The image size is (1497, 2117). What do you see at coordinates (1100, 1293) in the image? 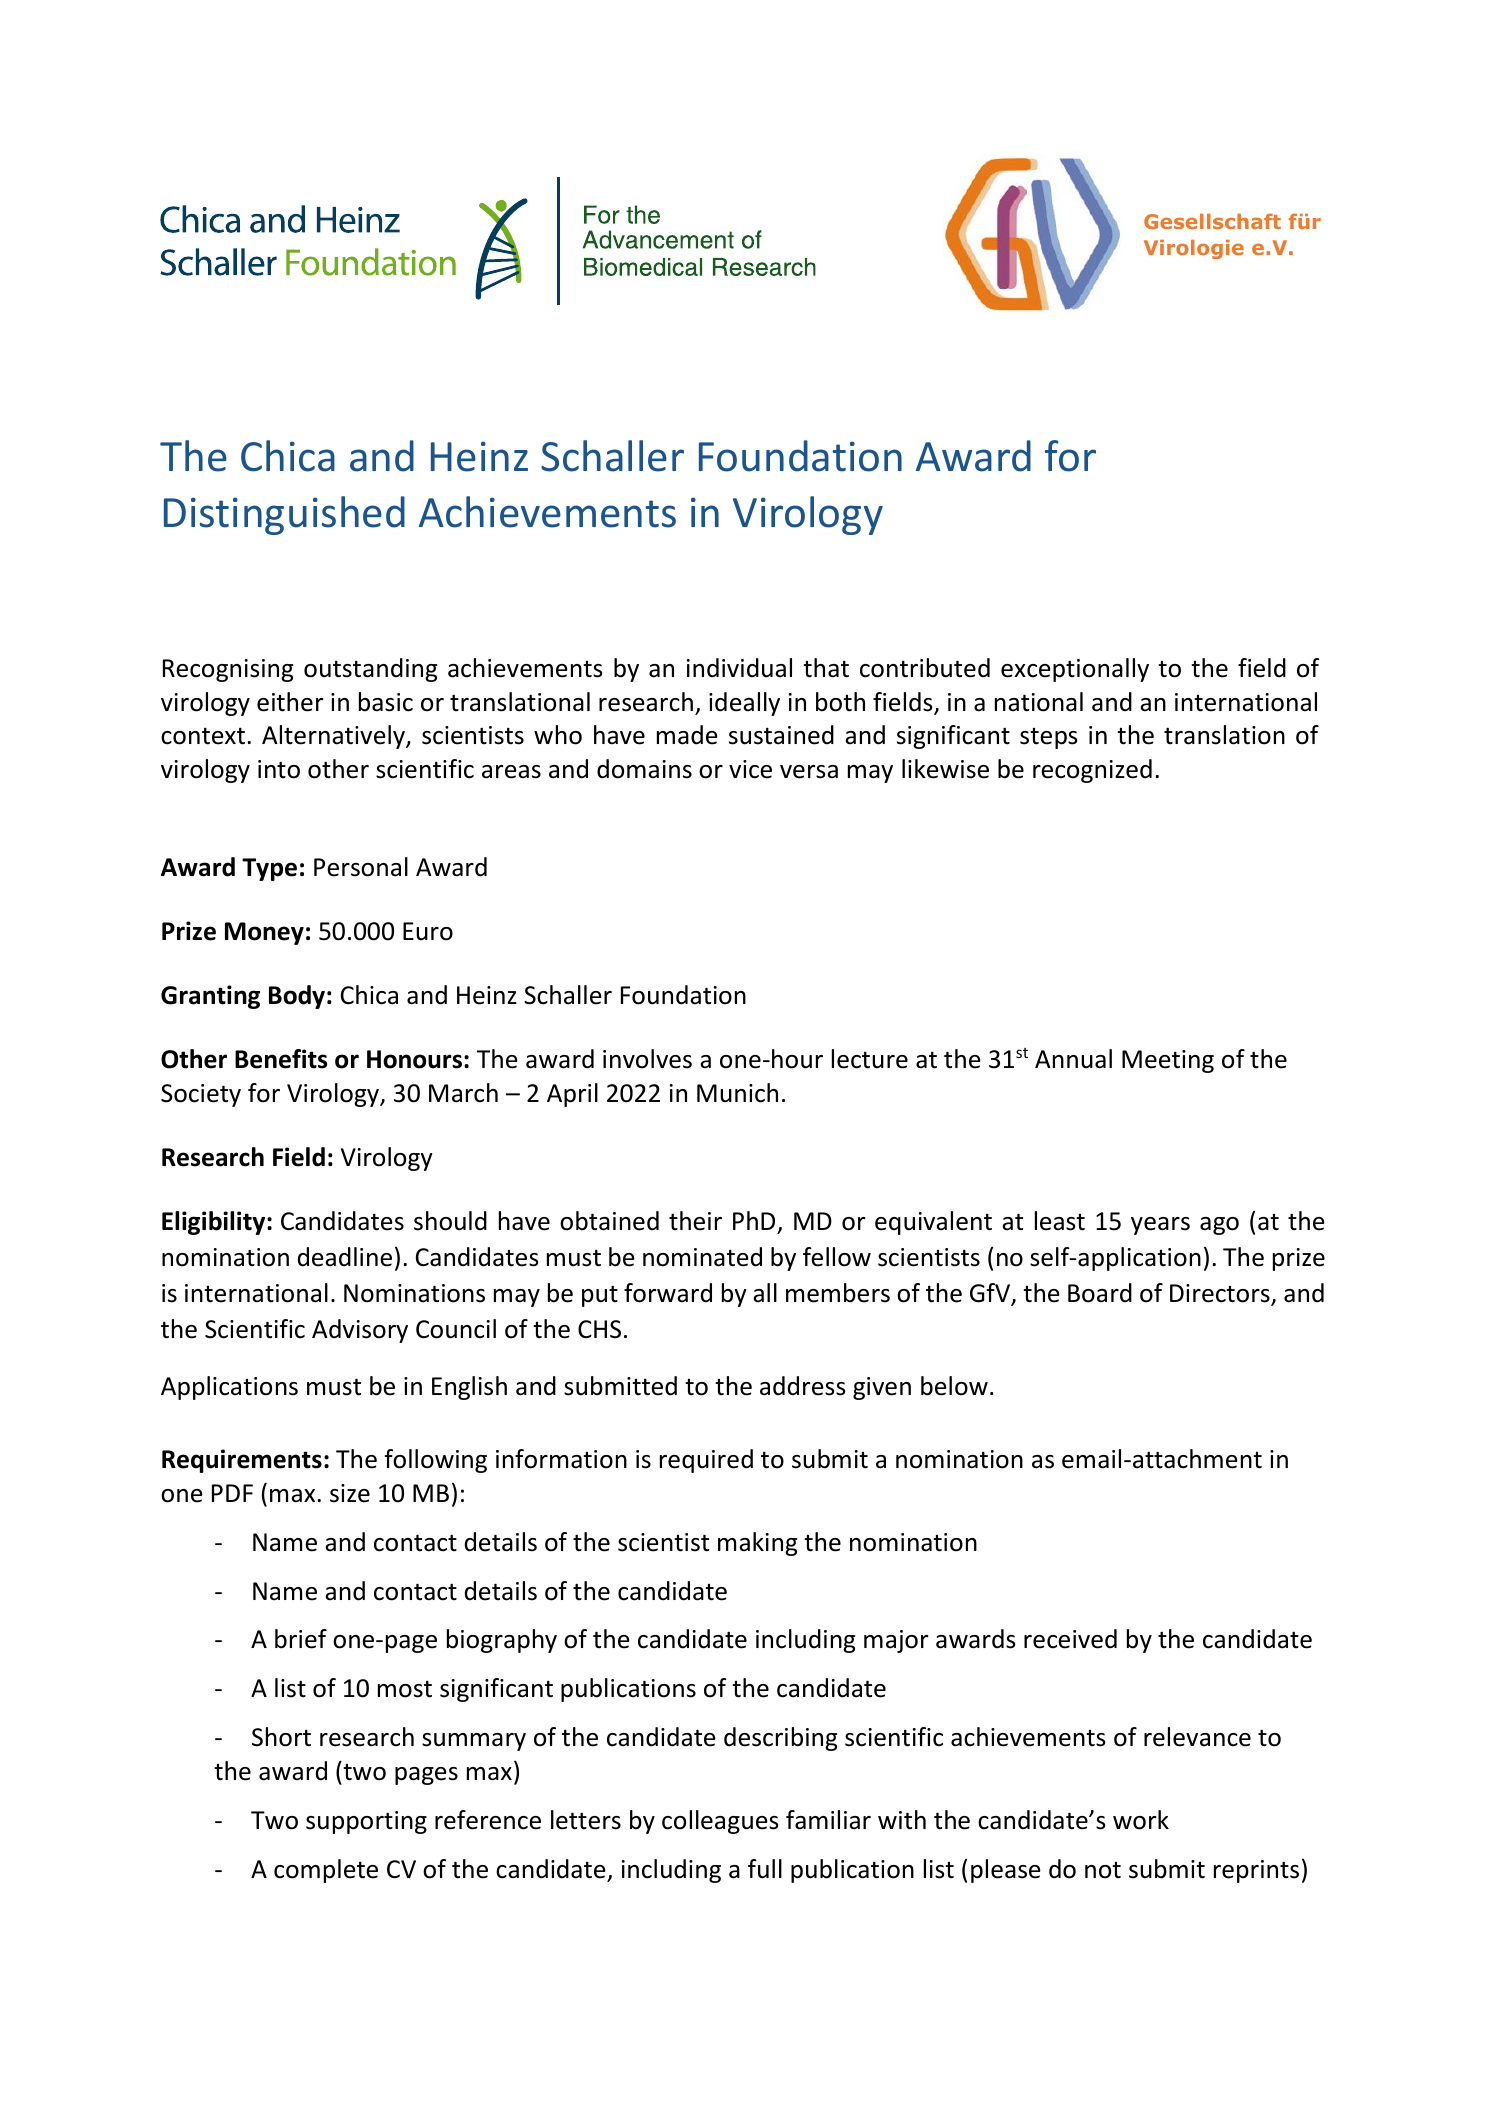
I see `Board` at bounding box center [1100, 1293].
